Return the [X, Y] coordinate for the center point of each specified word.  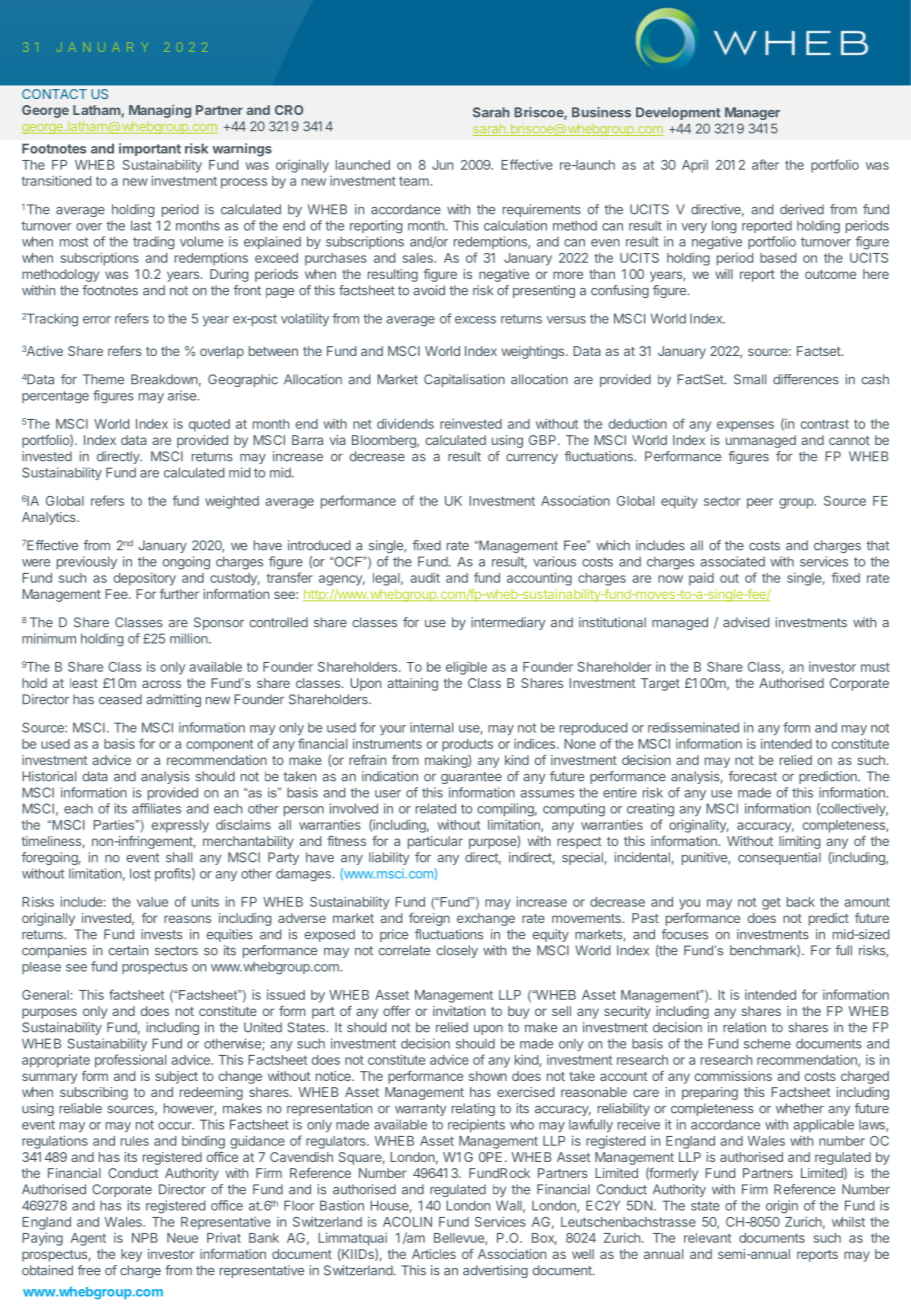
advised [746, 622]
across [161, 684]
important [150, 149]
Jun [442, 165]
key [131, 1255]
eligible [466, 668]
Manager [752, 113]
